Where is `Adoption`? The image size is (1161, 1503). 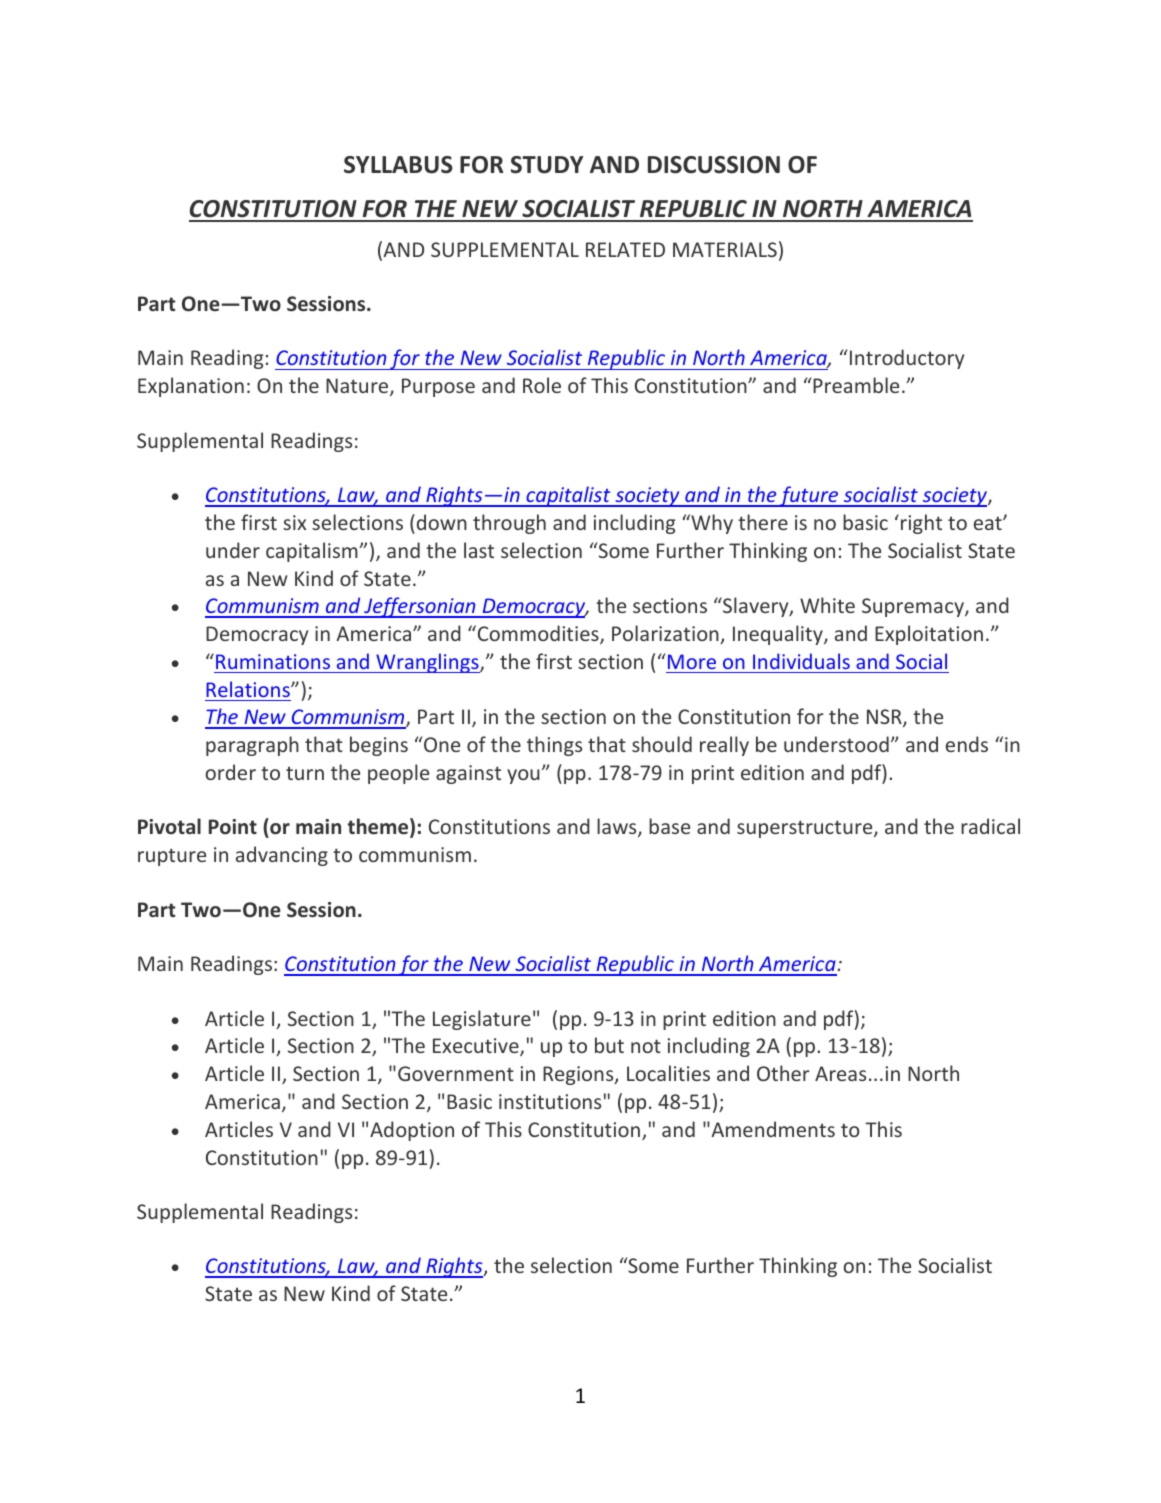
Adoption is located at coordinates (412, 1131).
